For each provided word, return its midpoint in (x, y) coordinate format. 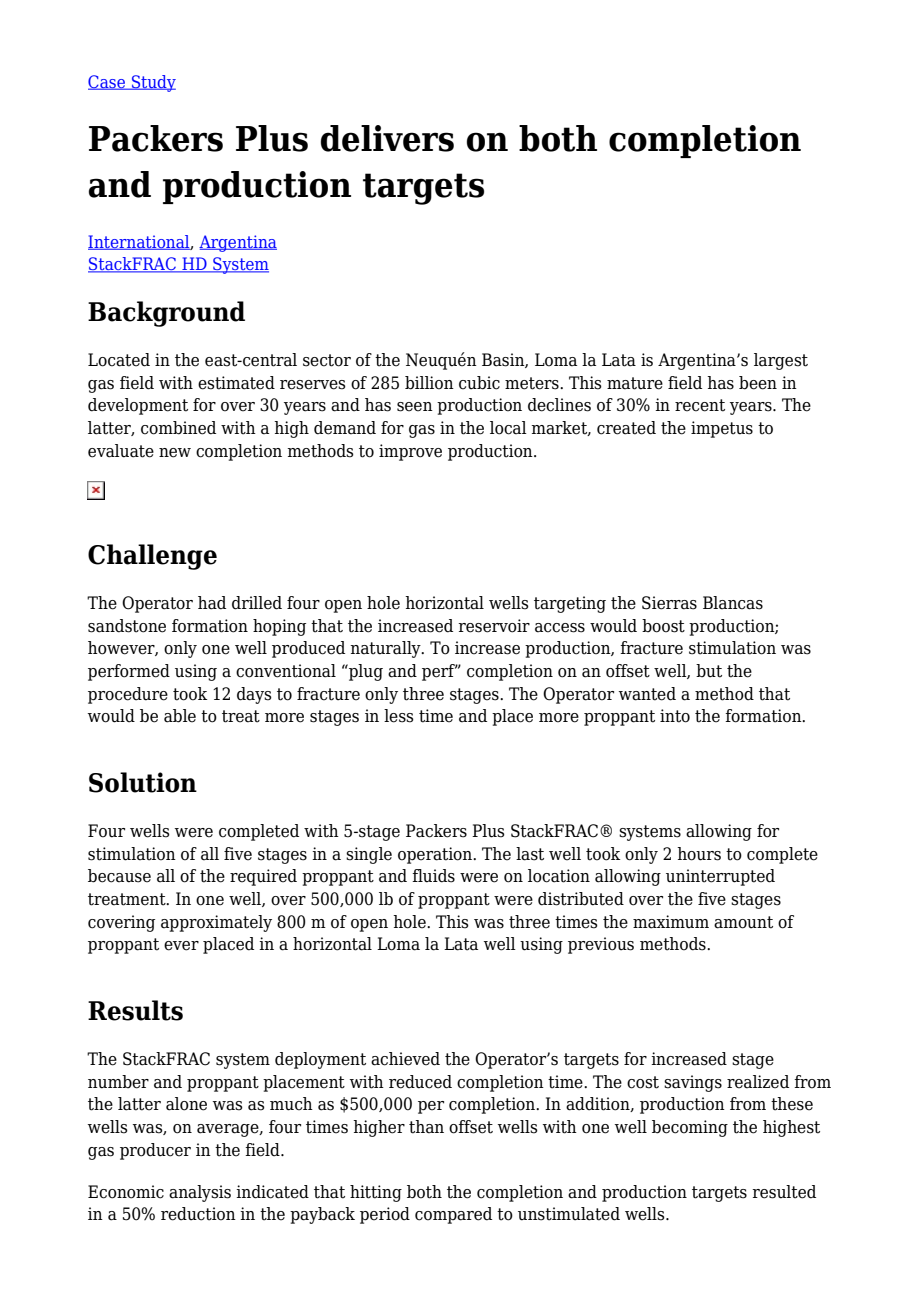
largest (781, 361)
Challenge (152, 557)
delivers (387, 138)
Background (166, 314)
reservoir (494, 626)
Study (153, 83)
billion (429, 383)
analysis (200, 1193)
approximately (216, 923)
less (399, 716)
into (675, 716)
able (180, 716)
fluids (433, 876)
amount (743, 922)
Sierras (669, 603)
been (758, 383)
